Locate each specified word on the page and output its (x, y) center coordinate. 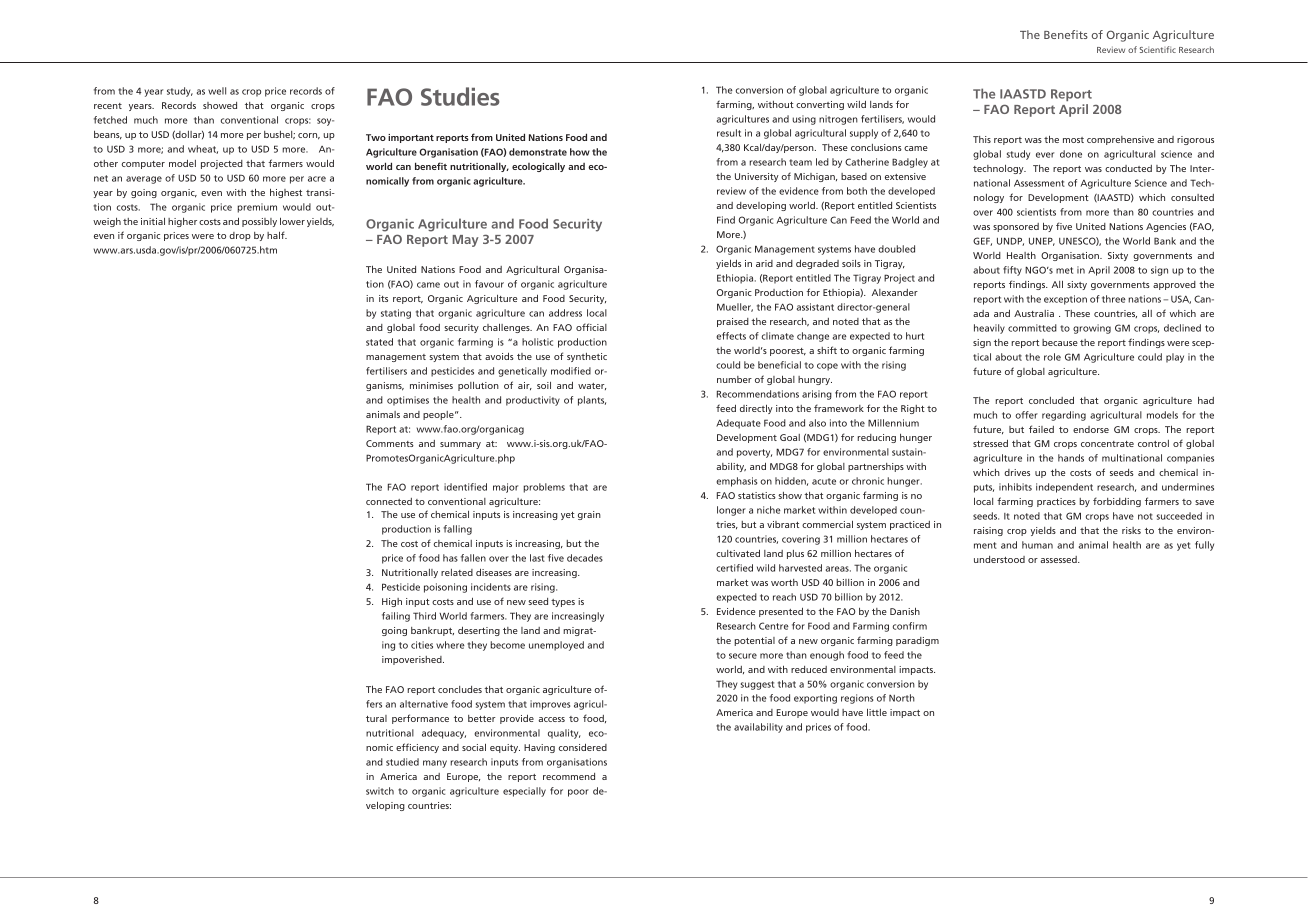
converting (820, 105)
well (217, 91)
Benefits (1066, 34)
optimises (408, 401)
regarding (1064, 416)
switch (380, 791)
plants (592, 401)
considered (583, 747)
